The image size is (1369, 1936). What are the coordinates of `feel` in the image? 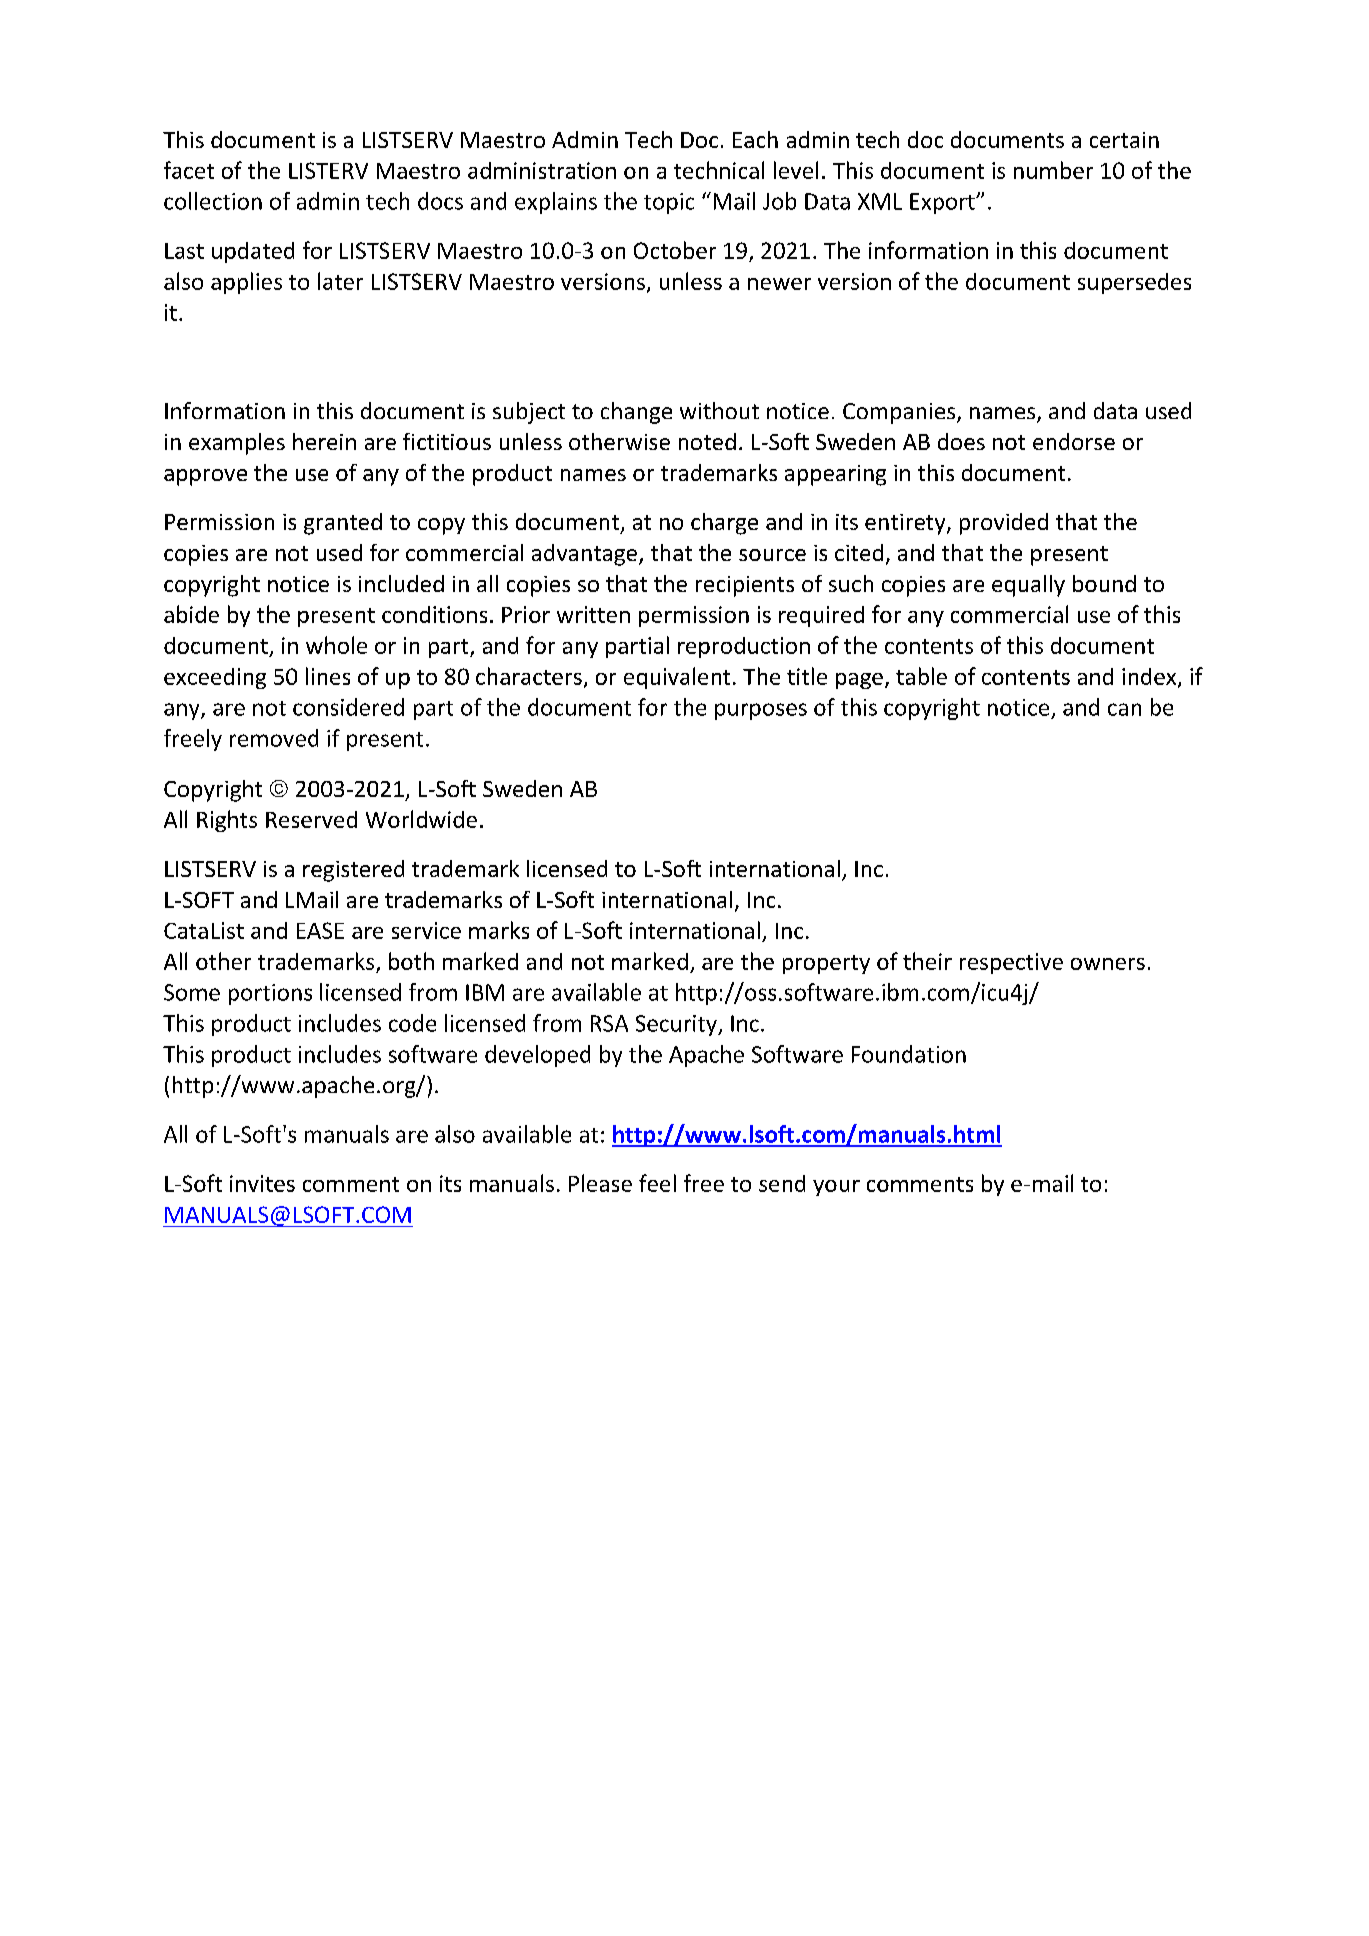 It's located at (657, 1183).
